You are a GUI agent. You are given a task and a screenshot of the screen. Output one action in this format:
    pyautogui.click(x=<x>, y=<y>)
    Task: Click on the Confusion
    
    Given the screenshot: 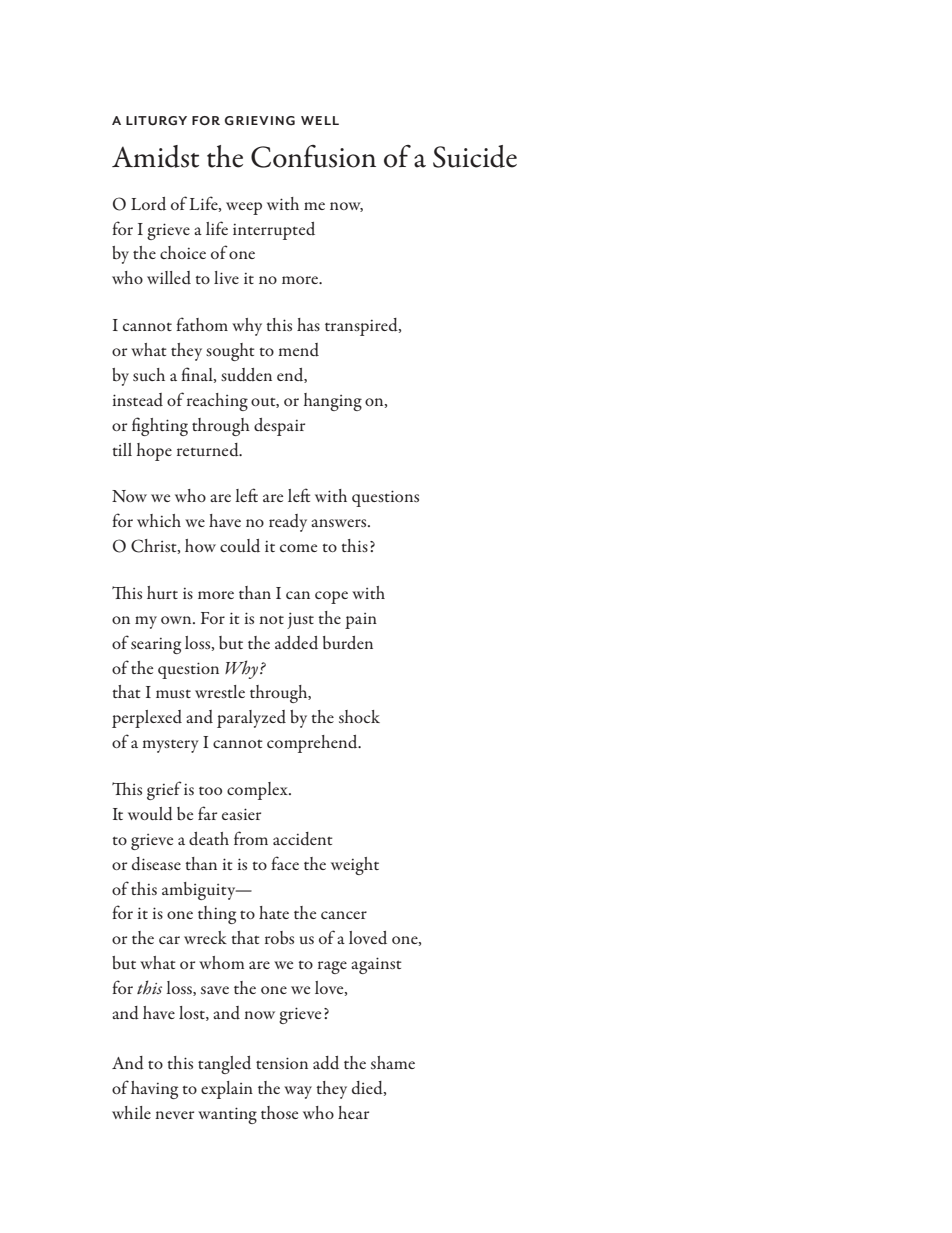 What is the action you would take?
    pyautogui.click(x=313, y=156)
